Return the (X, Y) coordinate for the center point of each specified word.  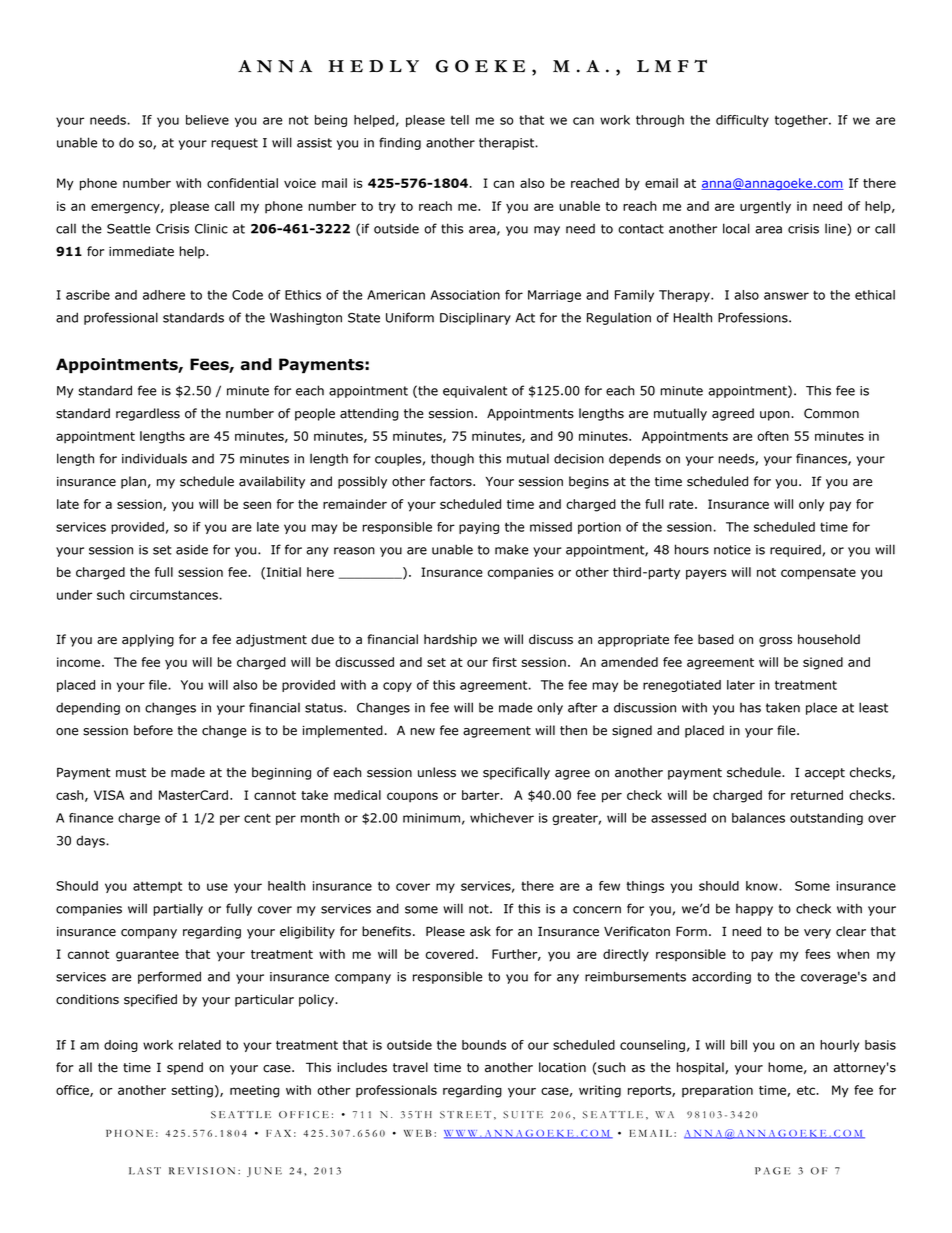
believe (207, 120)
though (452, 459)
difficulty (742, 121)
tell (460, 120)
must (131, 773)
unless (437, 772)
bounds (484, 1045)
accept (825, 774)
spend (185, 1068)
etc (807, 1090)
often (773, 436)
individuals (154, 458)
